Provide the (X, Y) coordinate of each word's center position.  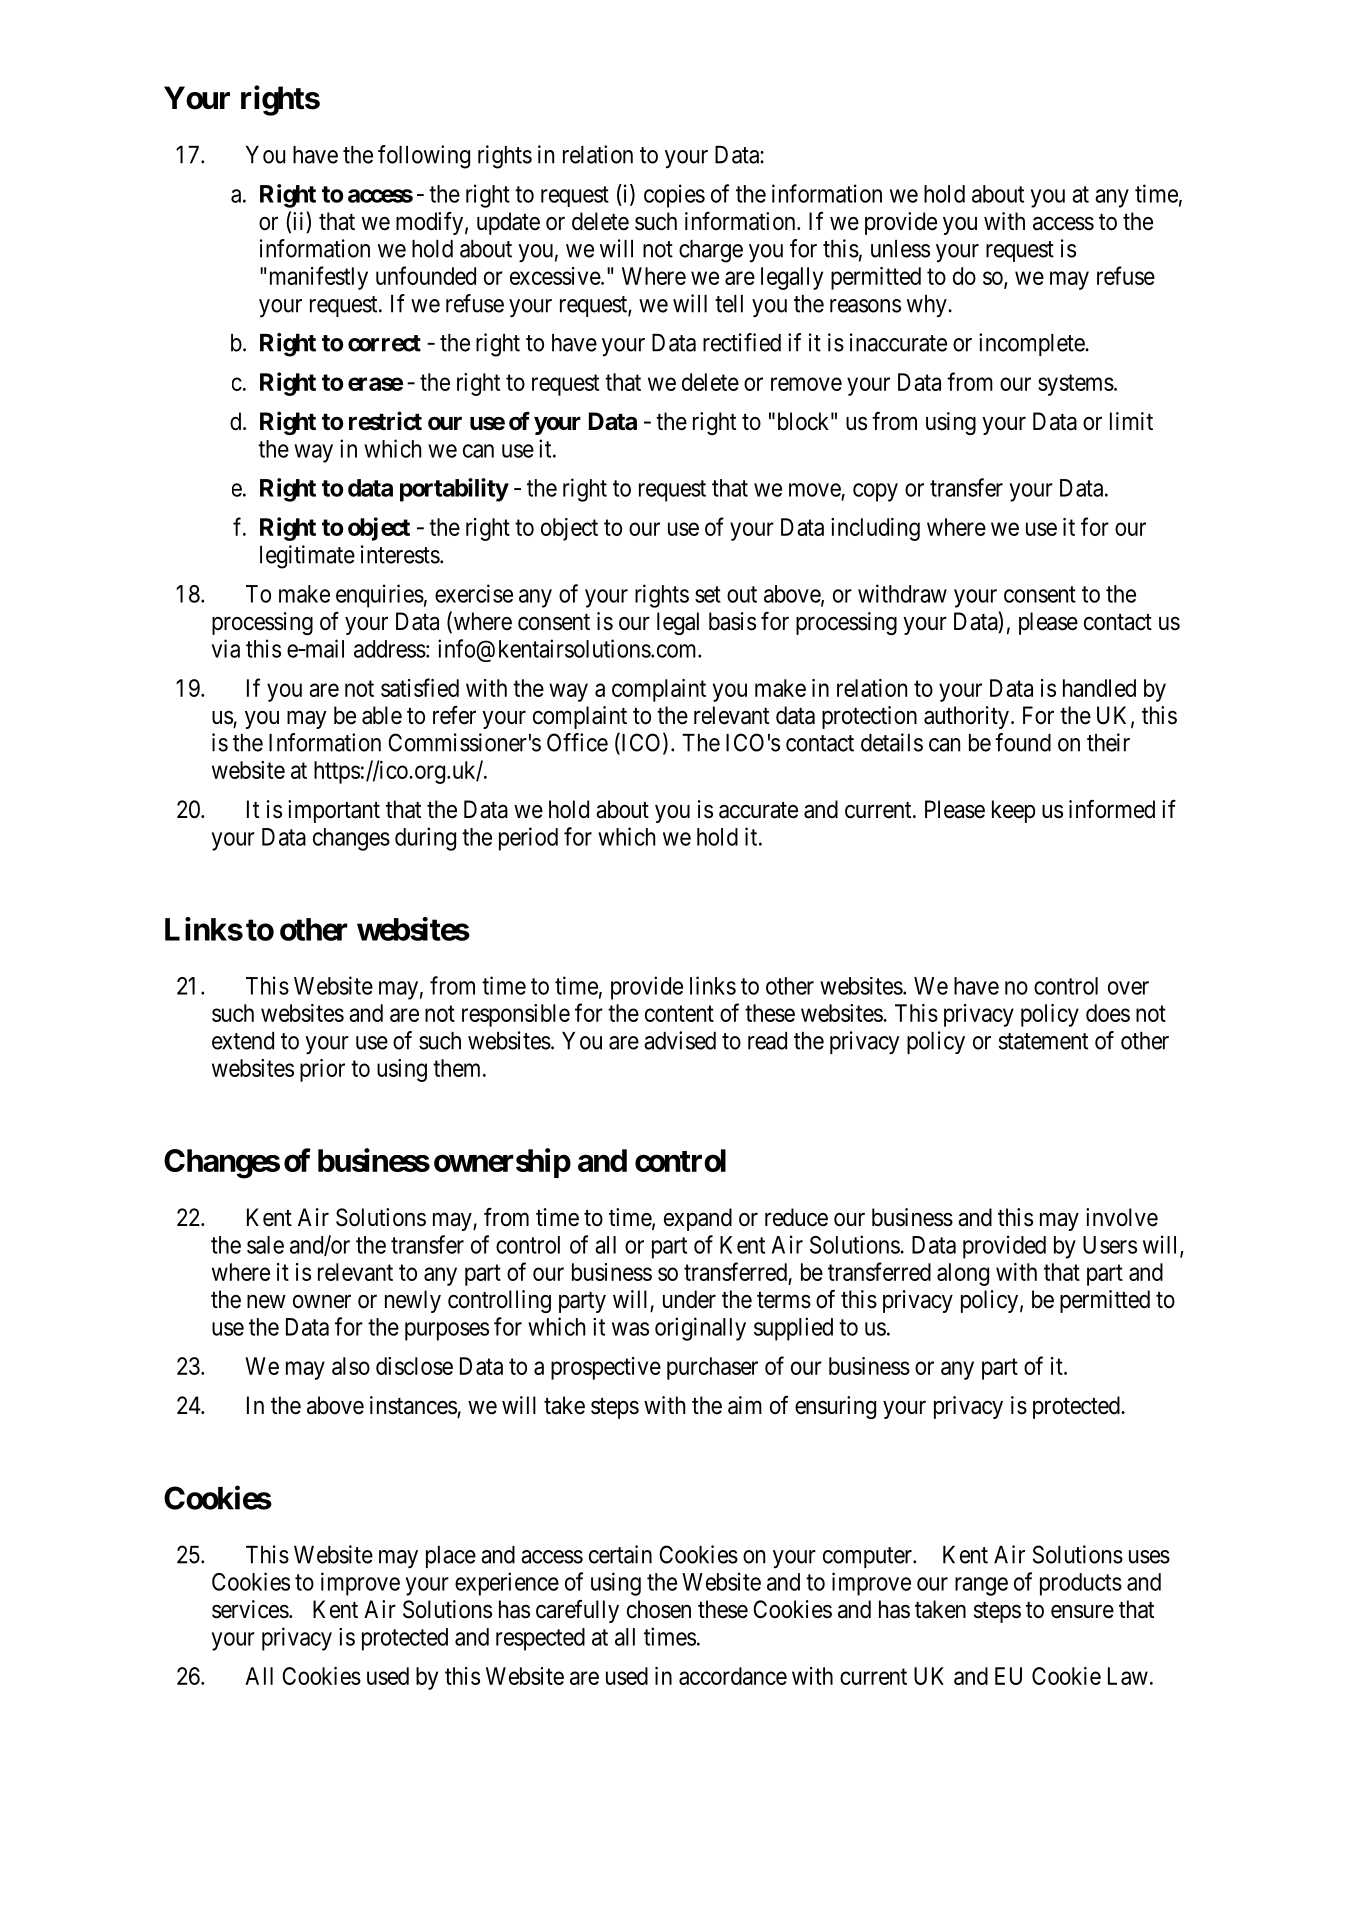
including (875, 529)
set (708, 594)
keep (1013, 811)
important (334, 811)
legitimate (307, 557)
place (451, 1557)
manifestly (319, 278)
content (679, 1014)
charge (711, 251)
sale (265, 1245)
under (689, 1299)
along (963, 1274)
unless (900, 249)
